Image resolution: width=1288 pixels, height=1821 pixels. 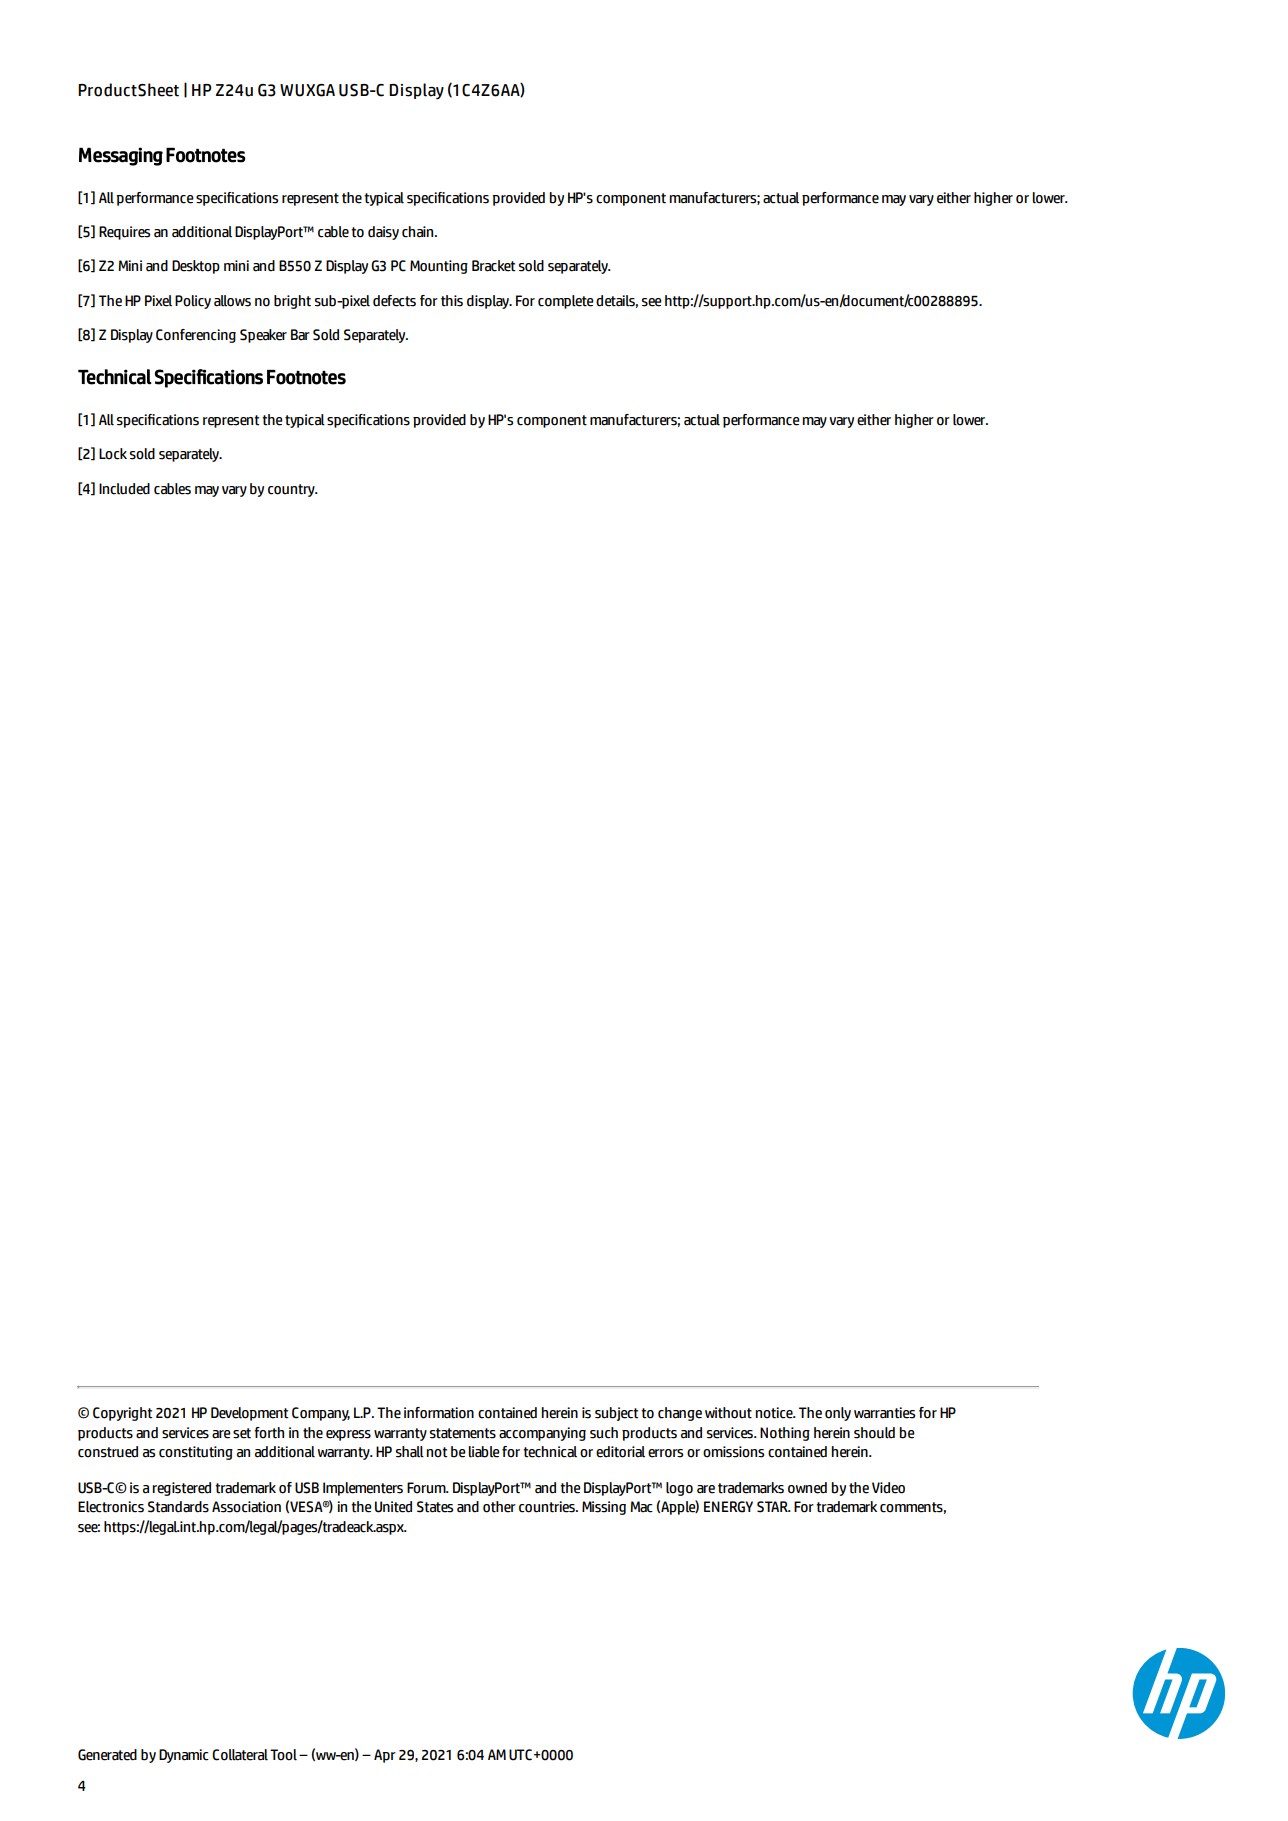 What do you see at coordinates (838, 1414) in the page?
I see `only` at bounding box center [838, 1414].
